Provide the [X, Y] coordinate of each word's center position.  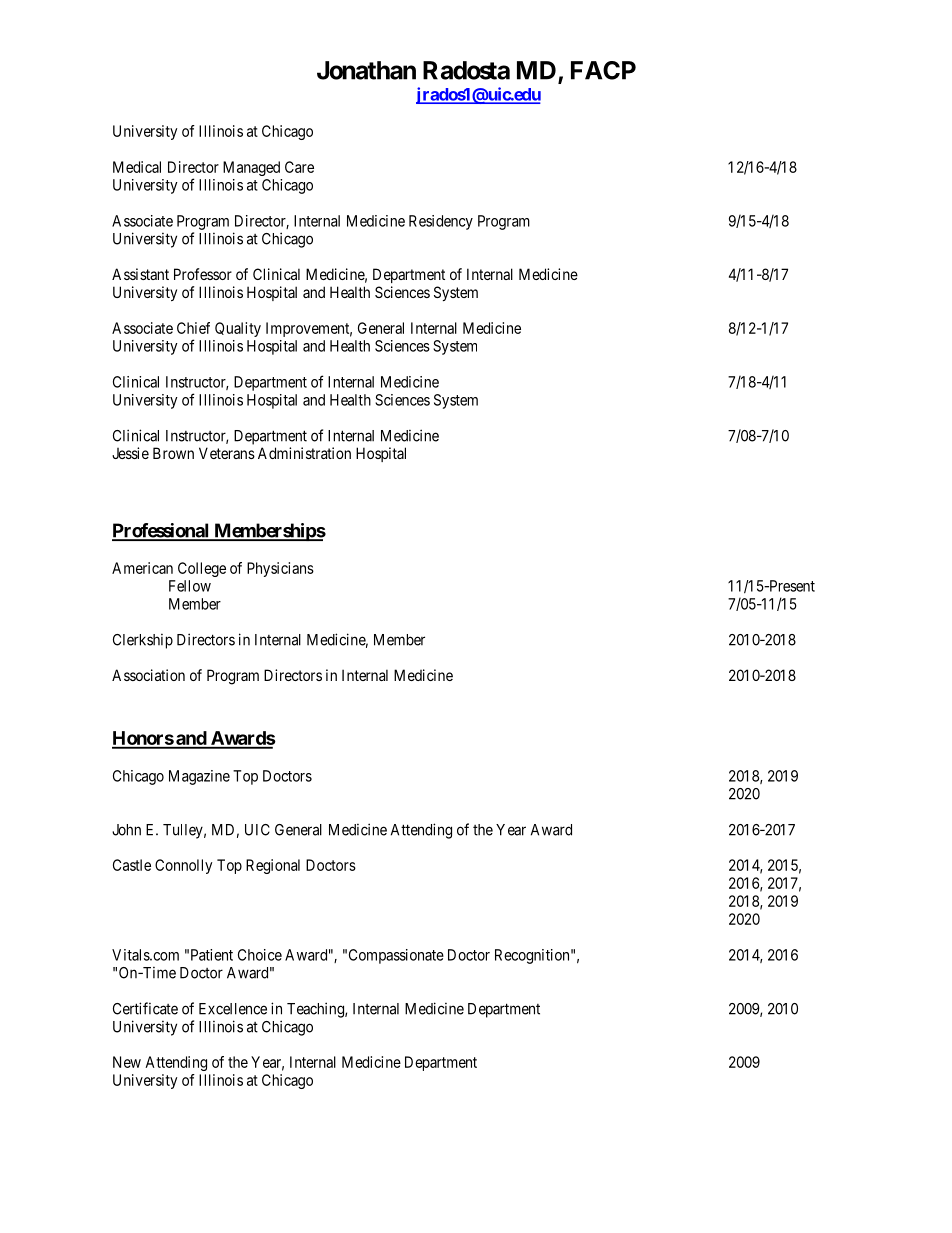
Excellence [233, 1009]
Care [299, 167]
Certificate [145, 1008]
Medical [137, 167]
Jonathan [366, 70]
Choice [260, 955]
